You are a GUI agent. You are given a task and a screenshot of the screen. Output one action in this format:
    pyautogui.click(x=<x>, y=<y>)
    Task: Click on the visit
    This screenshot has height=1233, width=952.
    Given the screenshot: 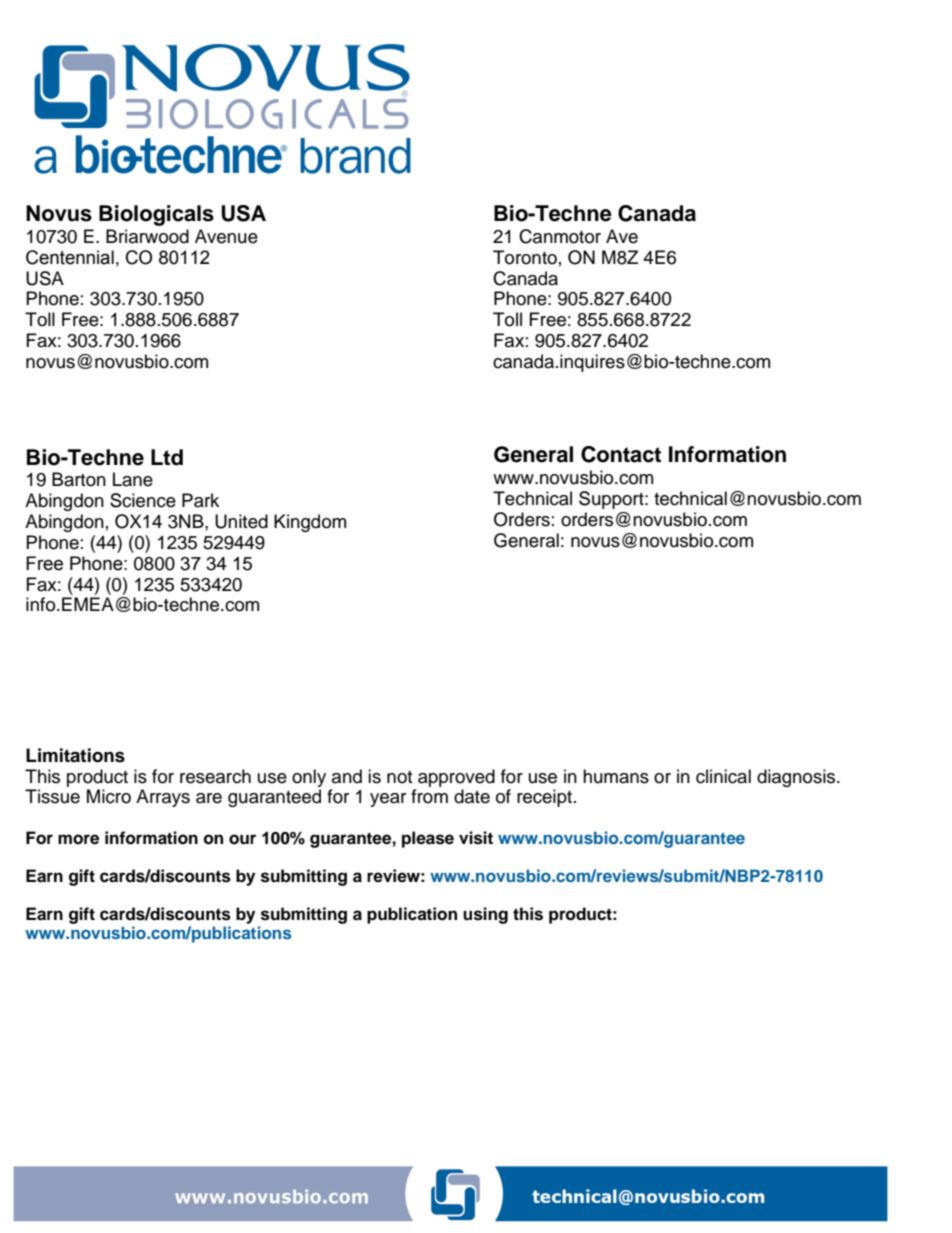 What is the action you would take?
    pyautogui.click(x=476, y=838)
